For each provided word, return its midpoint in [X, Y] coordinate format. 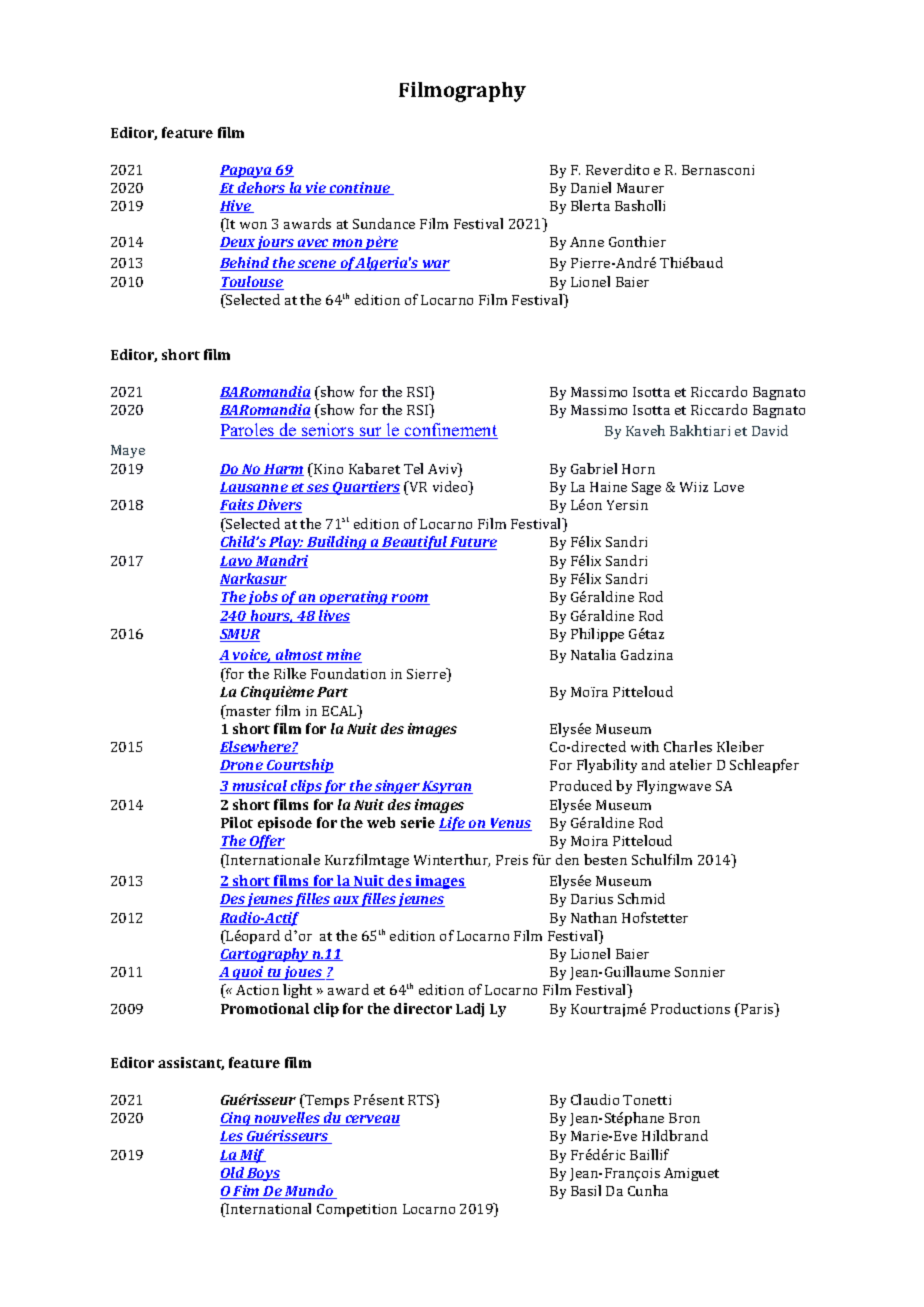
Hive [236, 206]
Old [233, 1173]
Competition [357, 1210]
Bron [684, 1118]
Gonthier [637, 241]
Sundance [384, 223]
